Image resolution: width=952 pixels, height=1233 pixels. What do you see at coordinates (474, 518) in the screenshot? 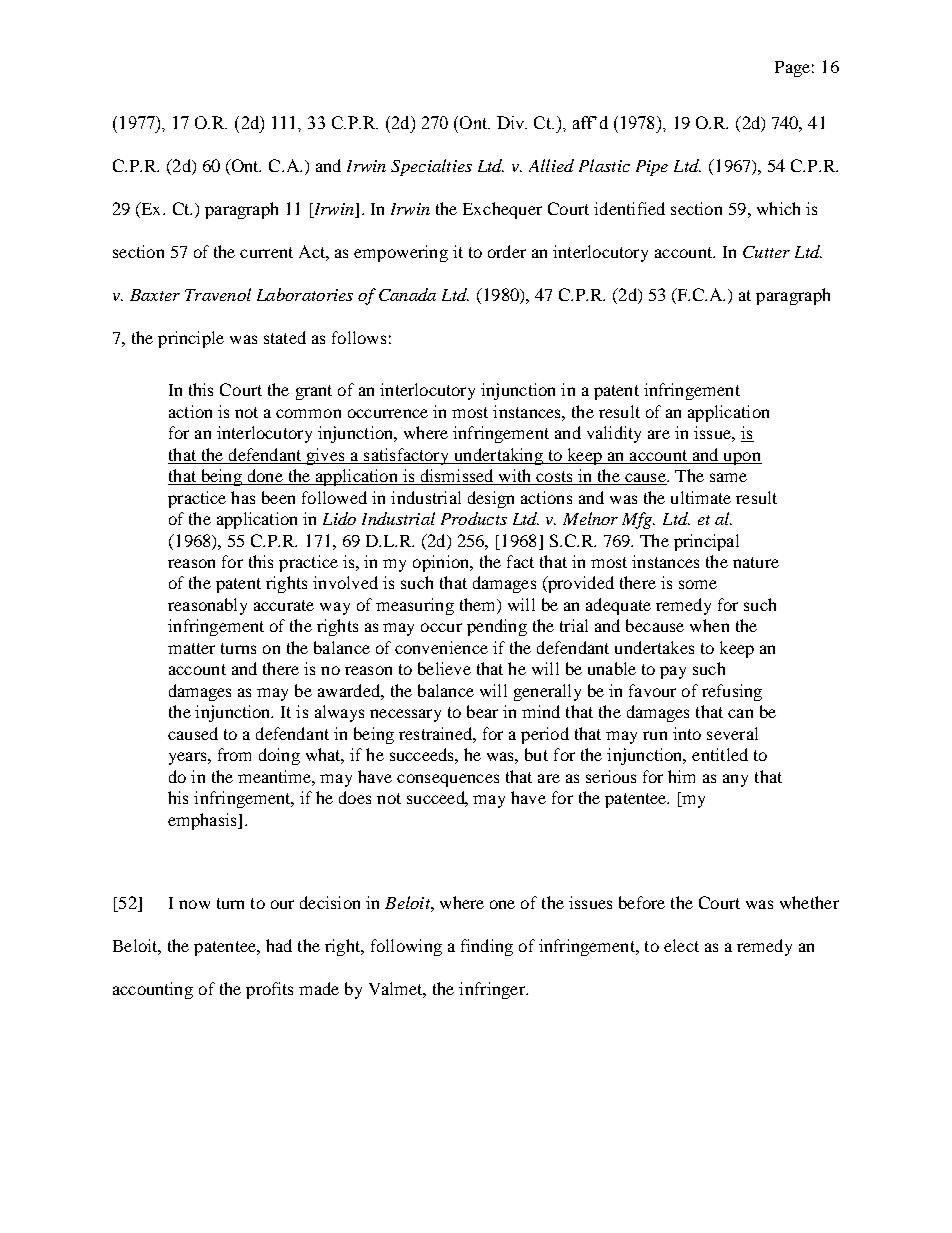
I see `Products` at bounding box center [474, 518].
